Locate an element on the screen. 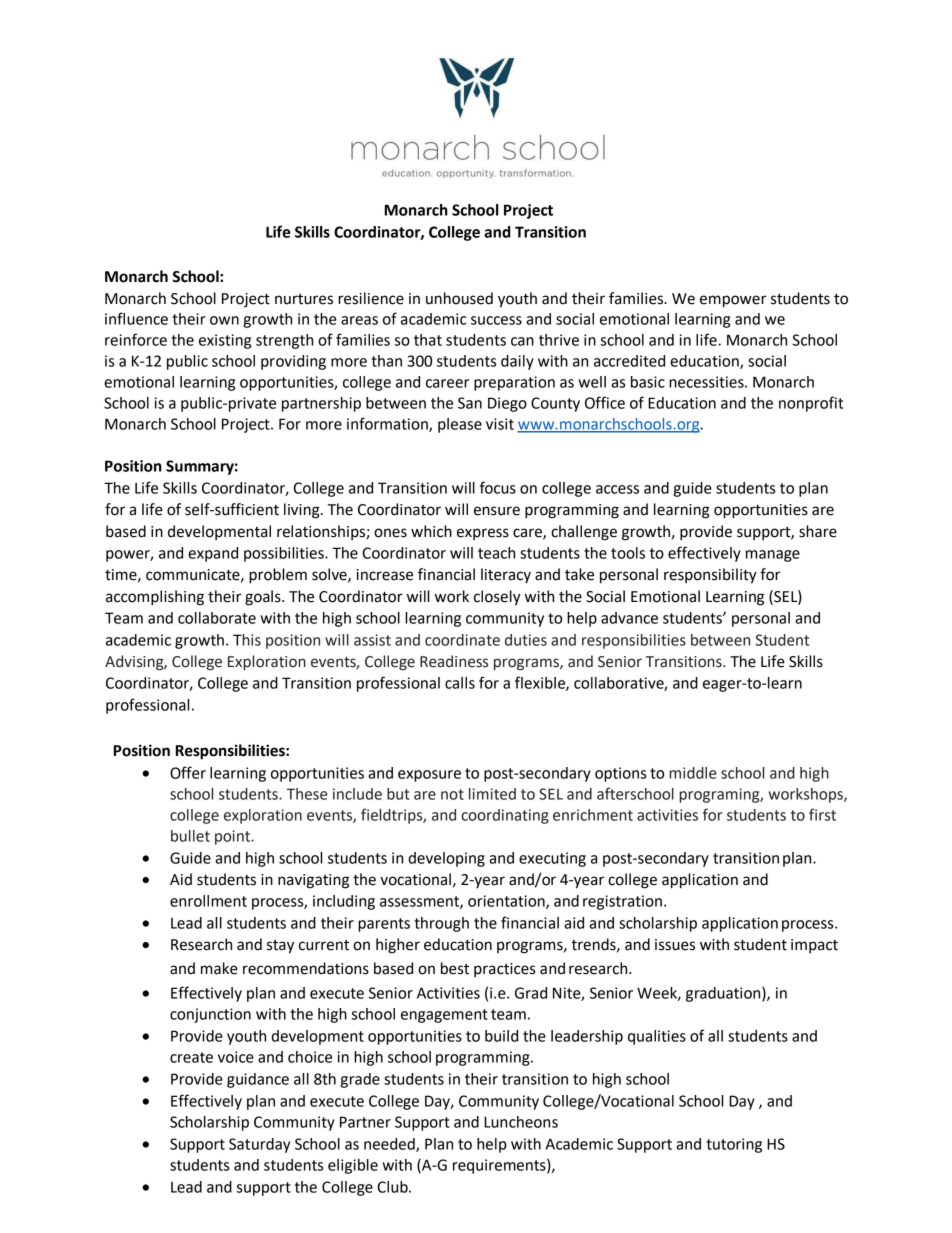 The image size is (952, 1233). calls is located at coordinates (460, 683).
